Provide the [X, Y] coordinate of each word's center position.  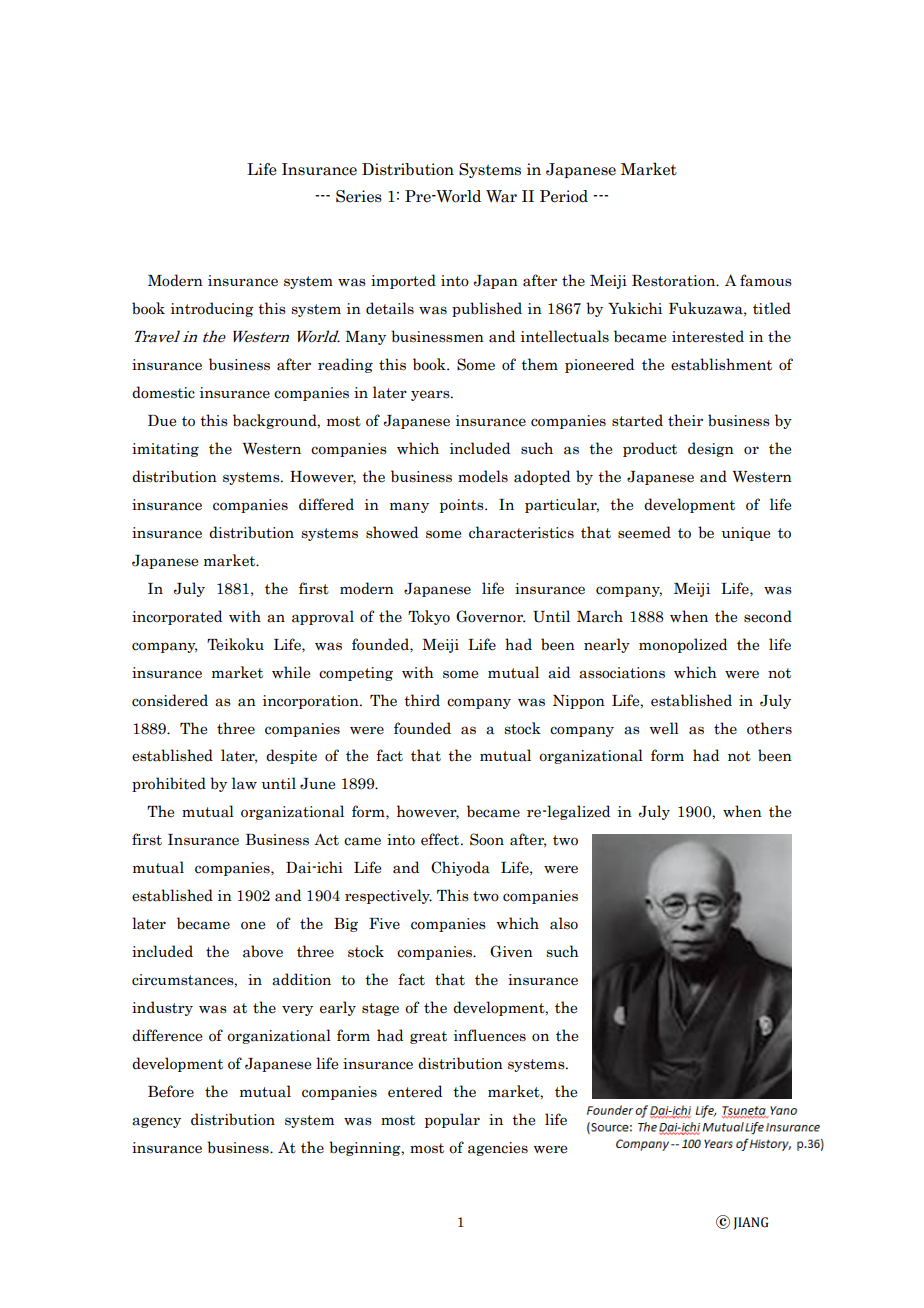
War [501, 196]
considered [170, 700]
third [422, 700]
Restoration [675, 281]
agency [156, 1122]
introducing [212, 309]
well [664, 728]
